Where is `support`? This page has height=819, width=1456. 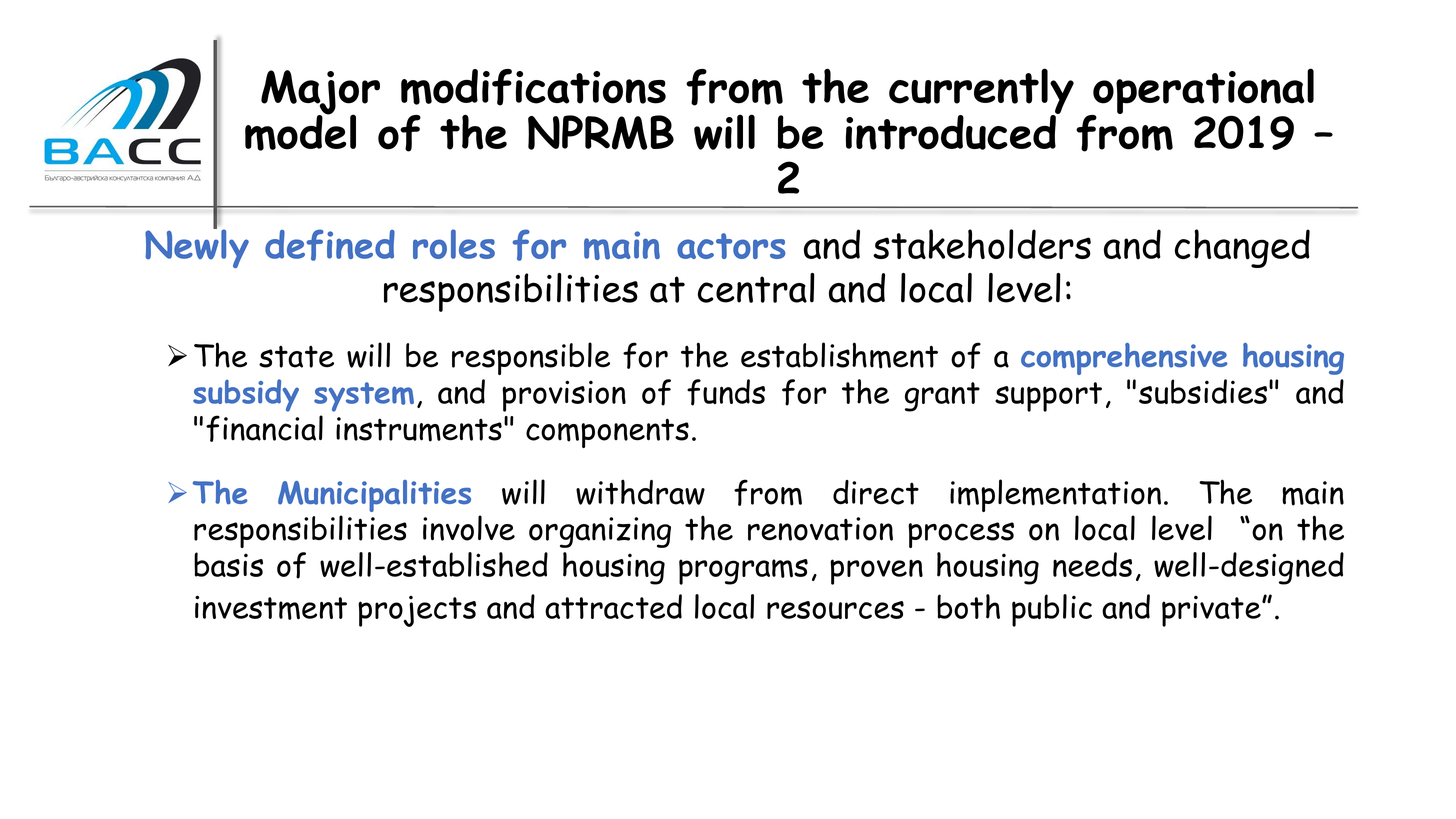
support is located at coordinates (1048, 397).
